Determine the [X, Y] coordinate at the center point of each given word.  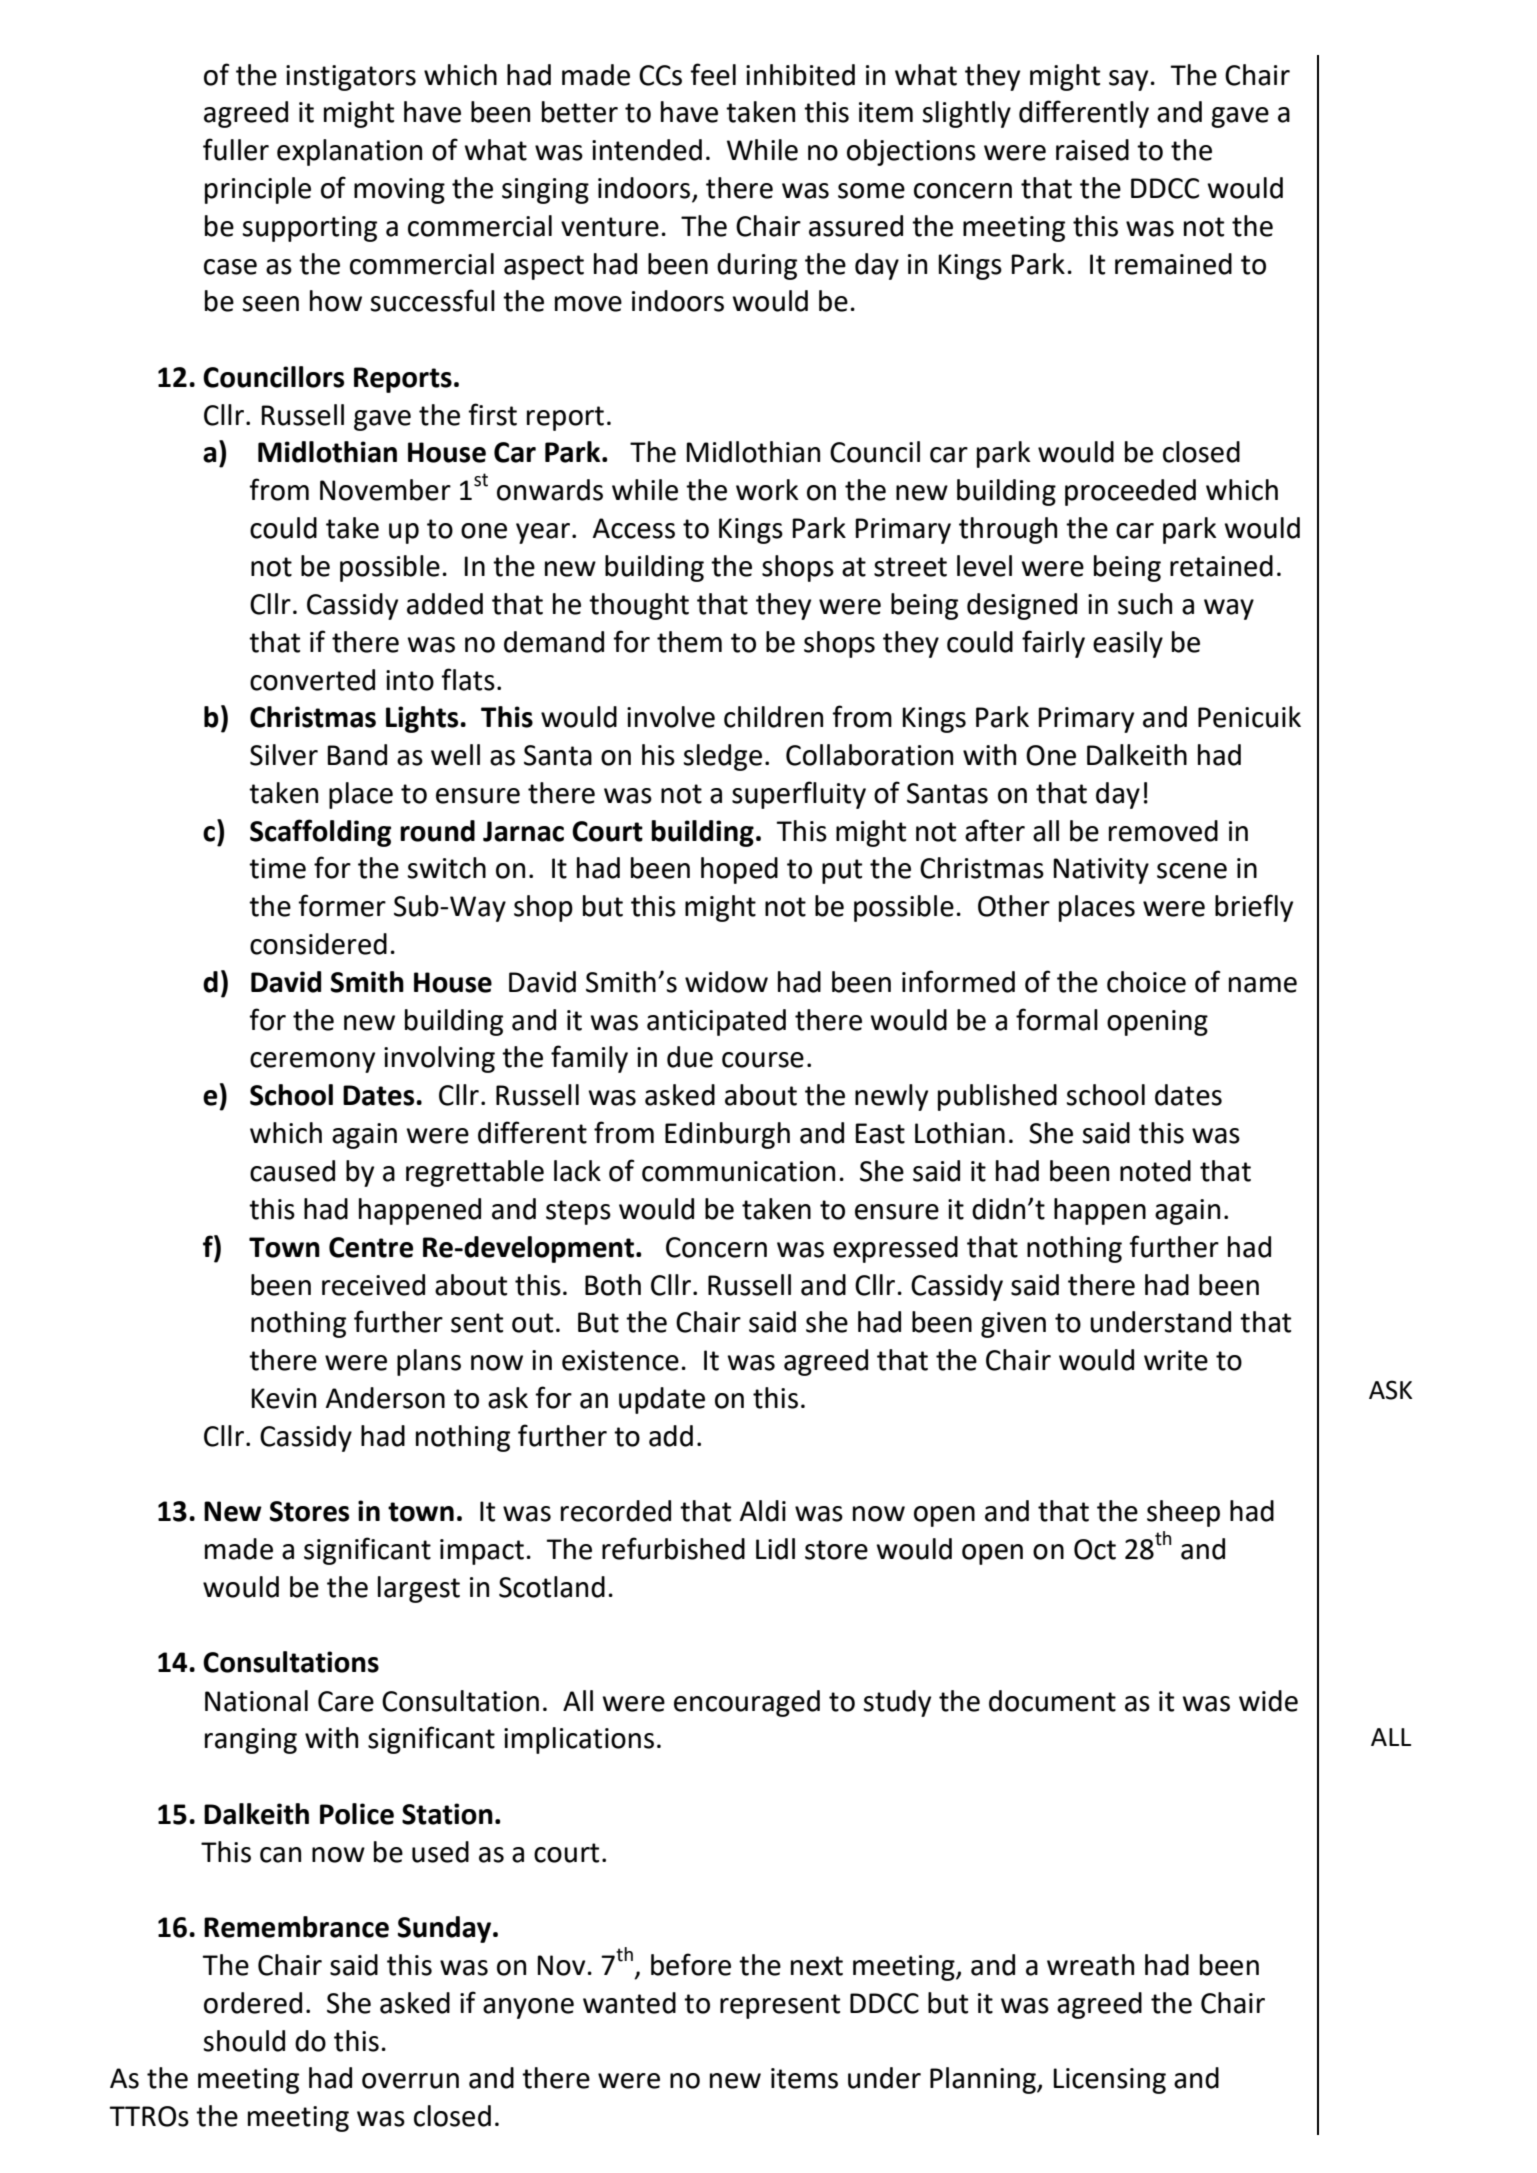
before [691, 1964]
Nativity [1101, 871]
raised [1092, 150]
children [773, 717]
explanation [349, 152]
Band [357, 755]
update [662, 1400]
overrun [410, 2081]
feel [713, 74]
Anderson [385, 1398]
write [1176, 1360]
